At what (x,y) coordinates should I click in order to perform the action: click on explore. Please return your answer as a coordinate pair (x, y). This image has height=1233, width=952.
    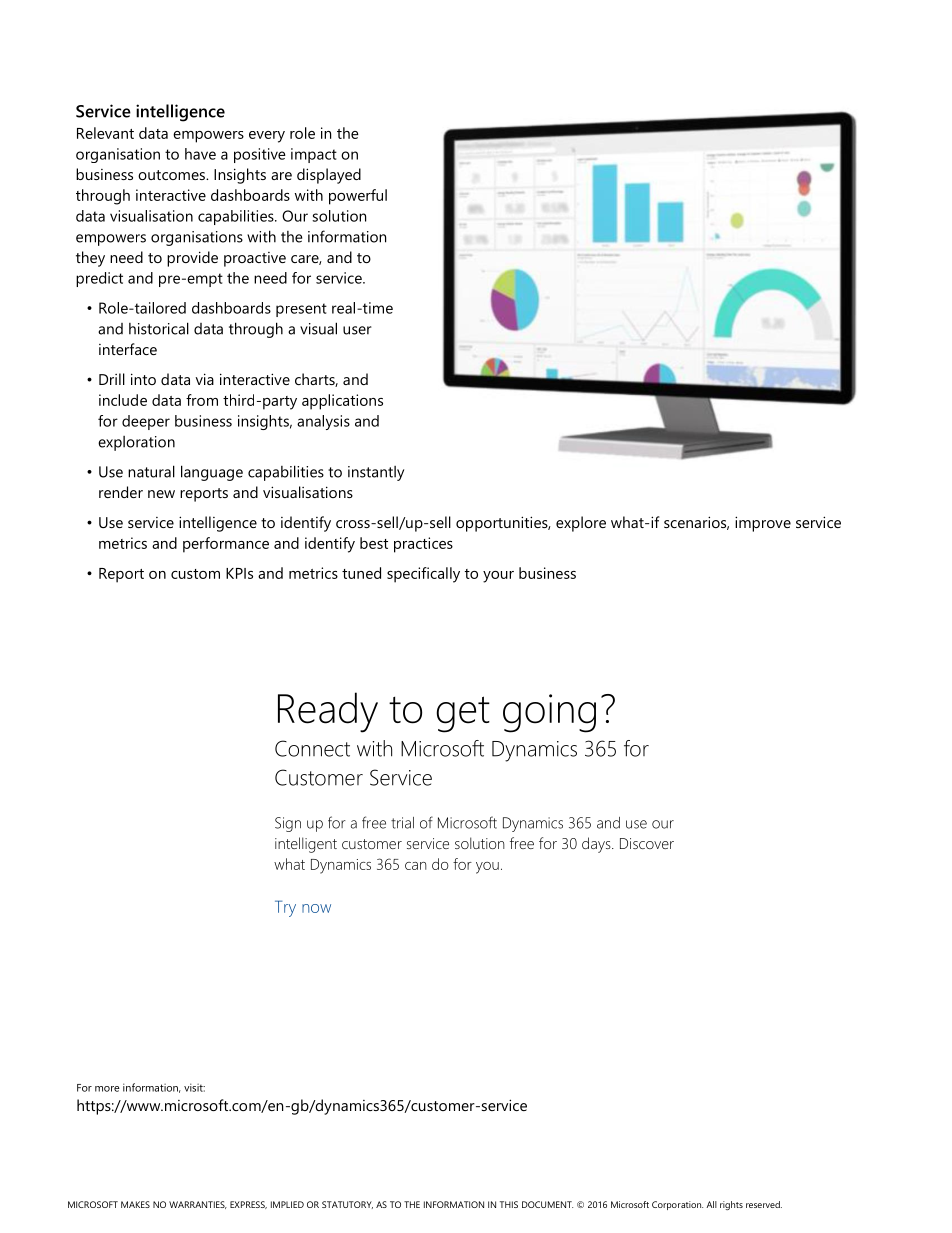
    Looking at the image, I should click on (581, 524).
